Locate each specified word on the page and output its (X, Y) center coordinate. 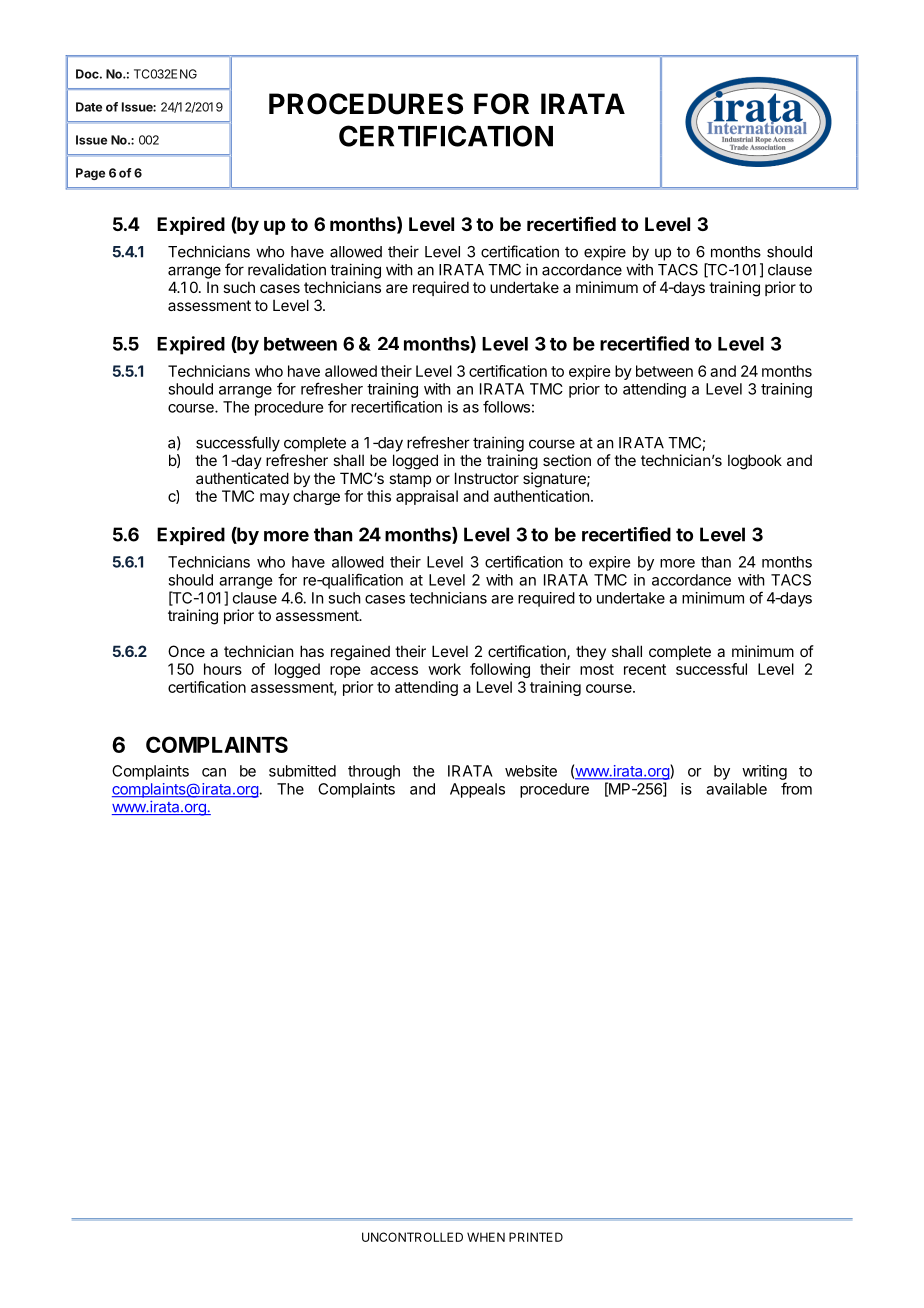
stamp (410, 480)
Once (186, 651)
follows (506, 406)
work (444, 669)
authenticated (242, 478)
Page (90, 174)
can (214, 772)
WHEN (486, 1237)
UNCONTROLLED (412, 1237)
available (736, 789)
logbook (755, 462)
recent (645, 669)
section (567, 460)
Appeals (477, 790)
